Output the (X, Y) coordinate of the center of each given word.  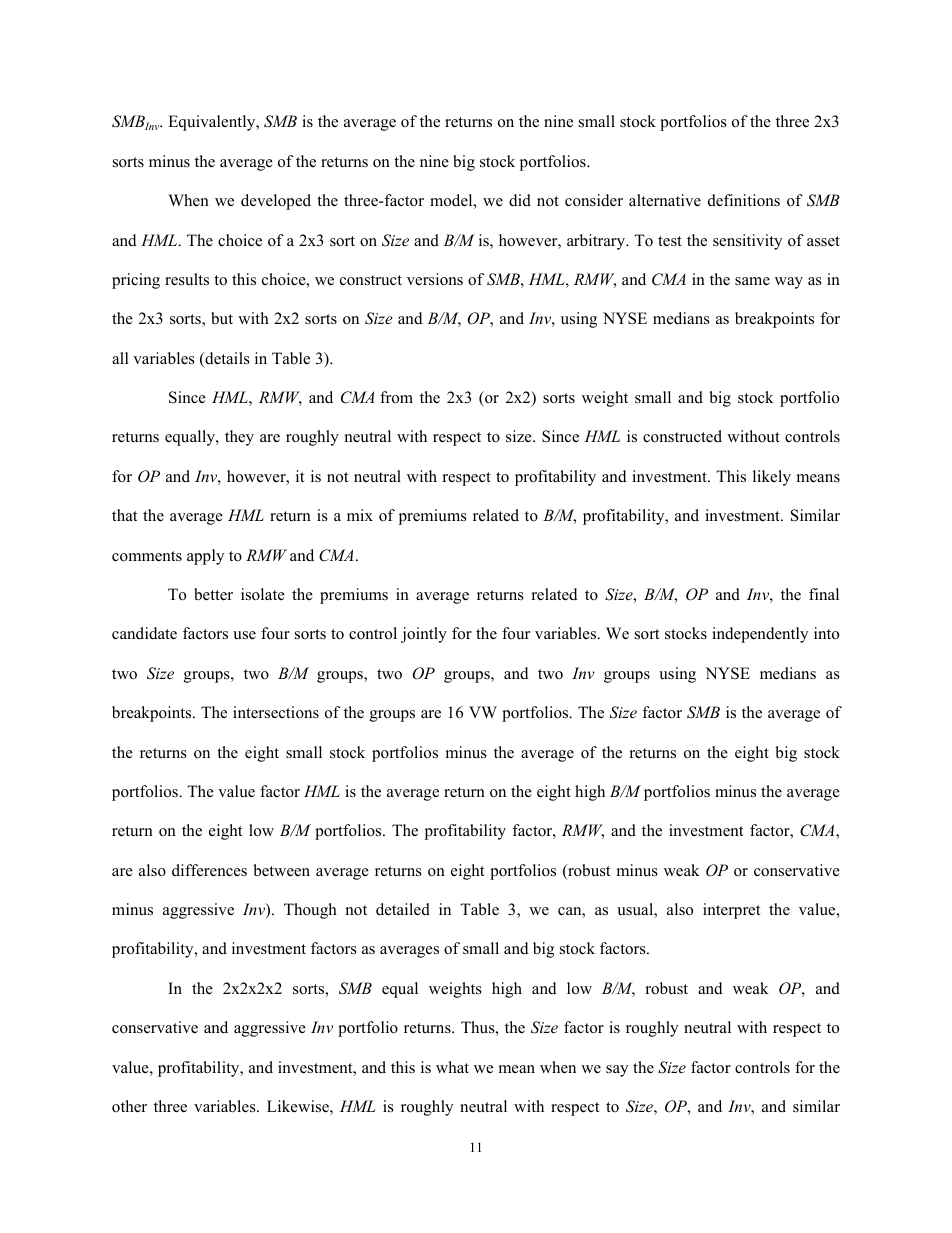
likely (772, 478)
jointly (424, 635)
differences (209, 870)
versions (435, 279)
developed (276, 202)
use (244, 635)
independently (760, 635)
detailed (403, 909)
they (239, 438)
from (396, 397)
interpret (731, 911)
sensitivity (747, 242)
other (129, 1106)
